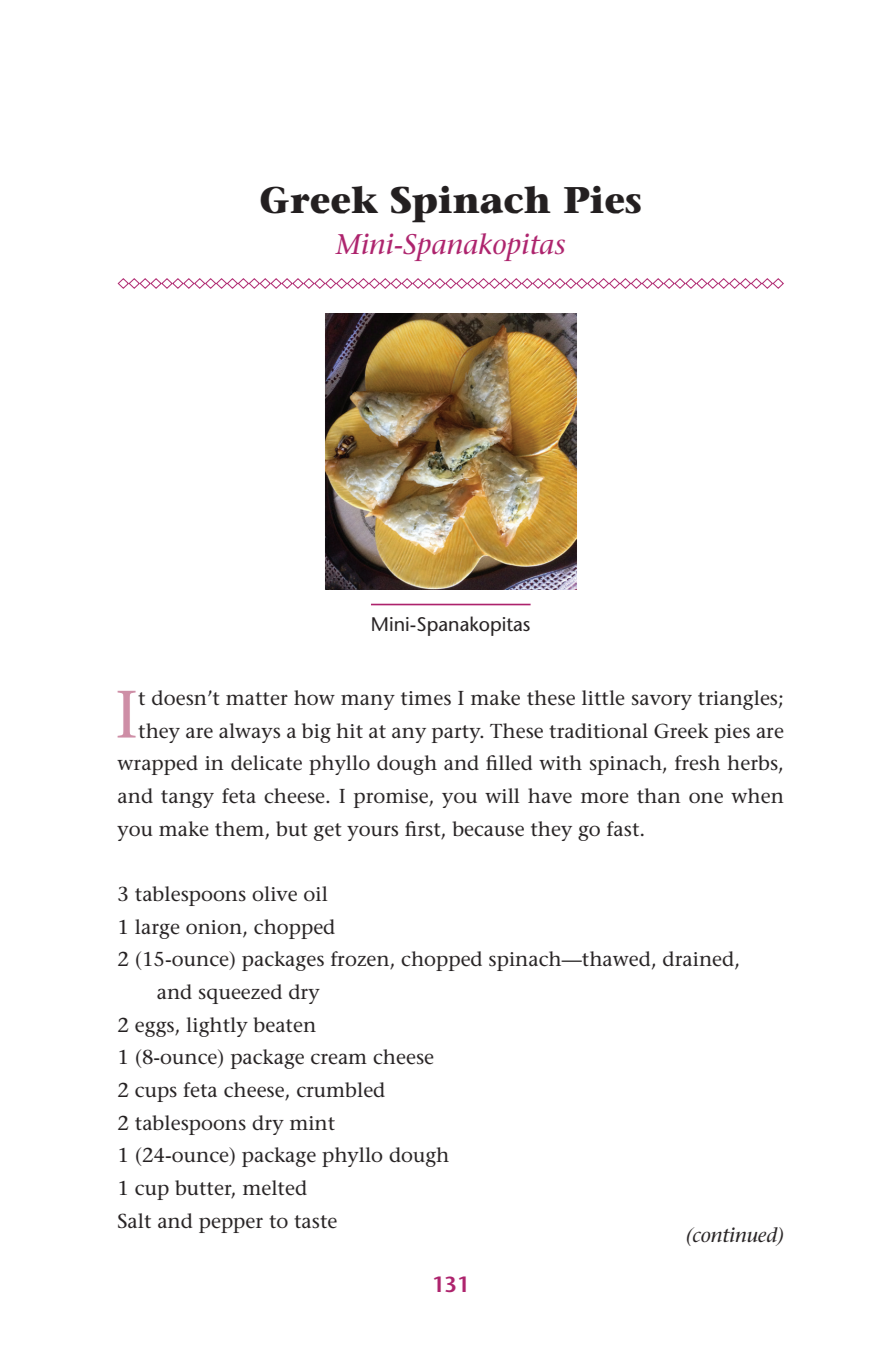 Image resolution: width=882 pixels, height=1372 pixels. I want to click on crumbled, so click(341, 1090).
